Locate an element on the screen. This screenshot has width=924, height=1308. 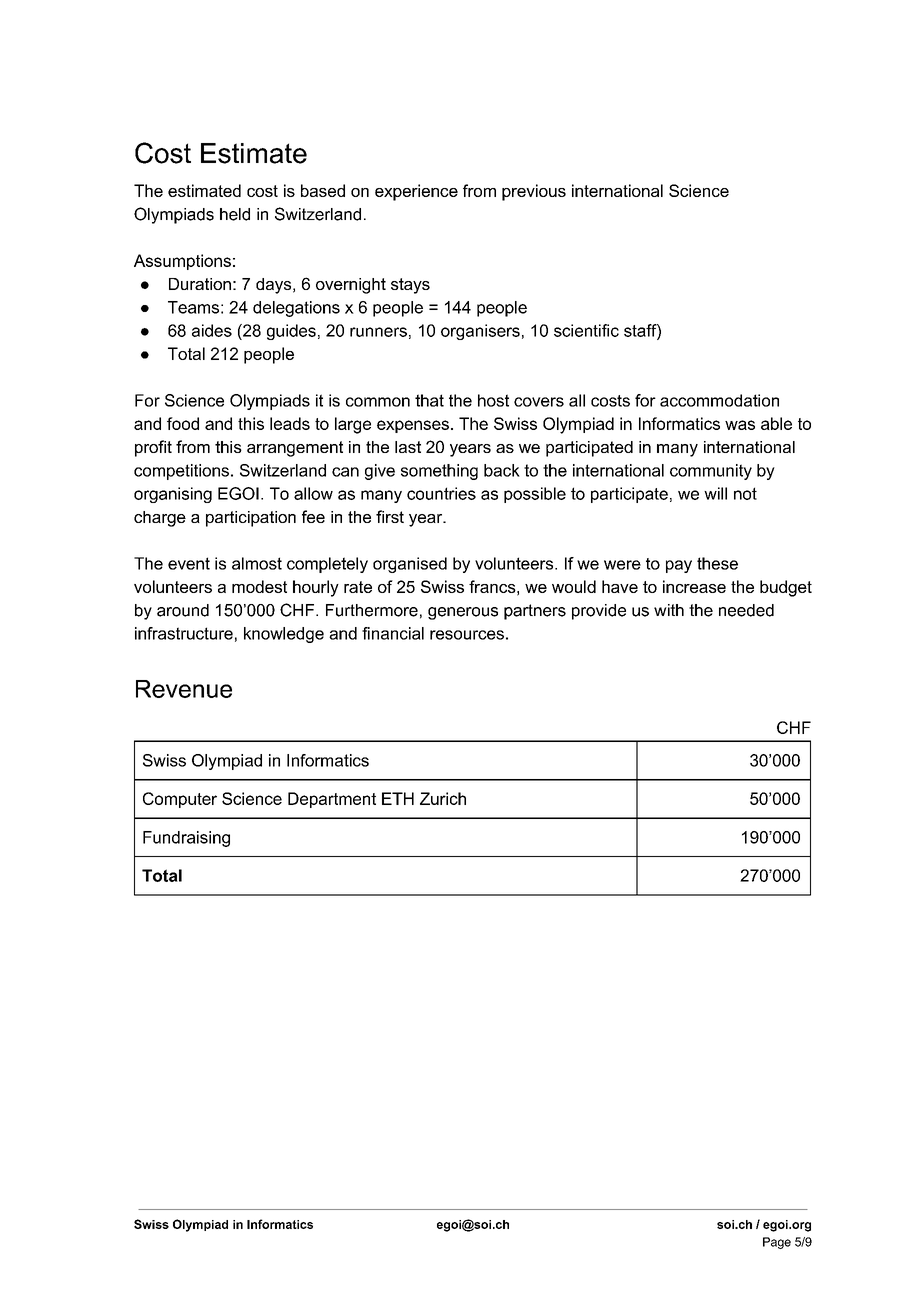
scientific is located at coordinates (586, 330).
